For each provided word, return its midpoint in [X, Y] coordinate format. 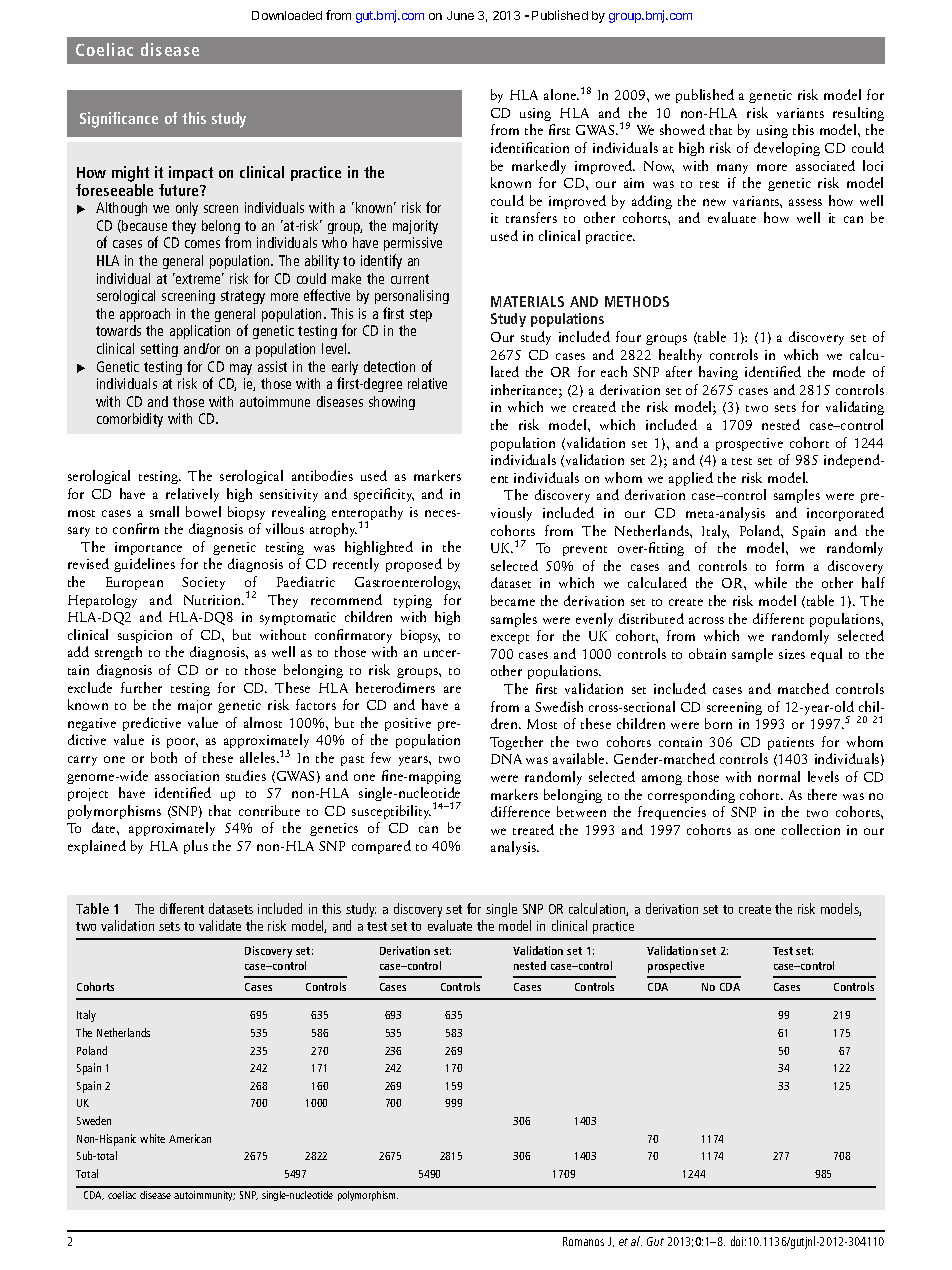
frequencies [672, 813]
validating [855, 408]
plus [196, 847]
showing [392, 403]
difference [520, 811]
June [460, 15]
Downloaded [287, 15]
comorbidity [130, 420]
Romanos [583, 1241]
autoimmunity [204, 1196]
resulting [858, 114]
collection [811, 829]
